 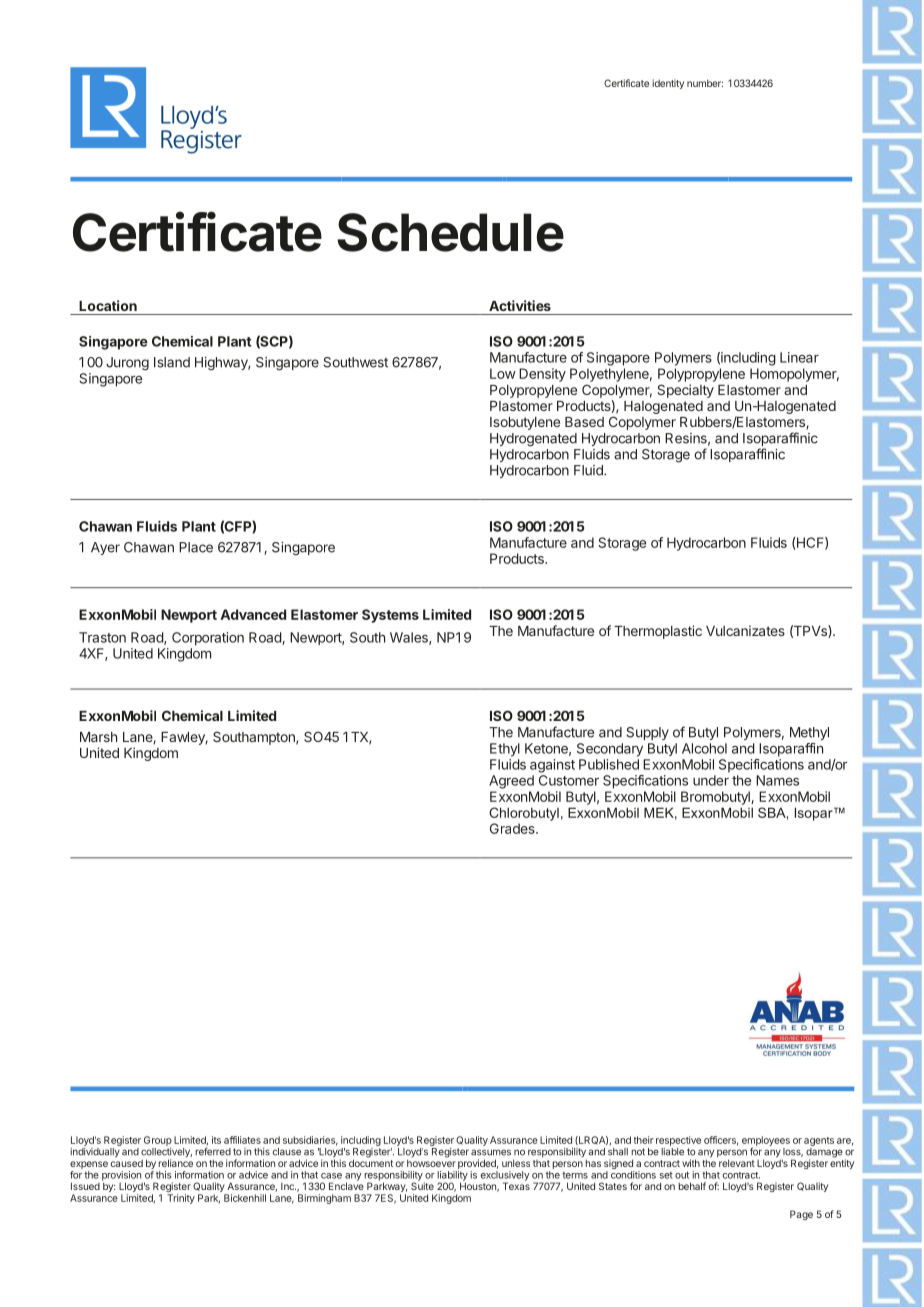 What do you see at coordinates (181, 1199) in the screenshot?
I see `Trinity` at bounding box center [181, 1199].
